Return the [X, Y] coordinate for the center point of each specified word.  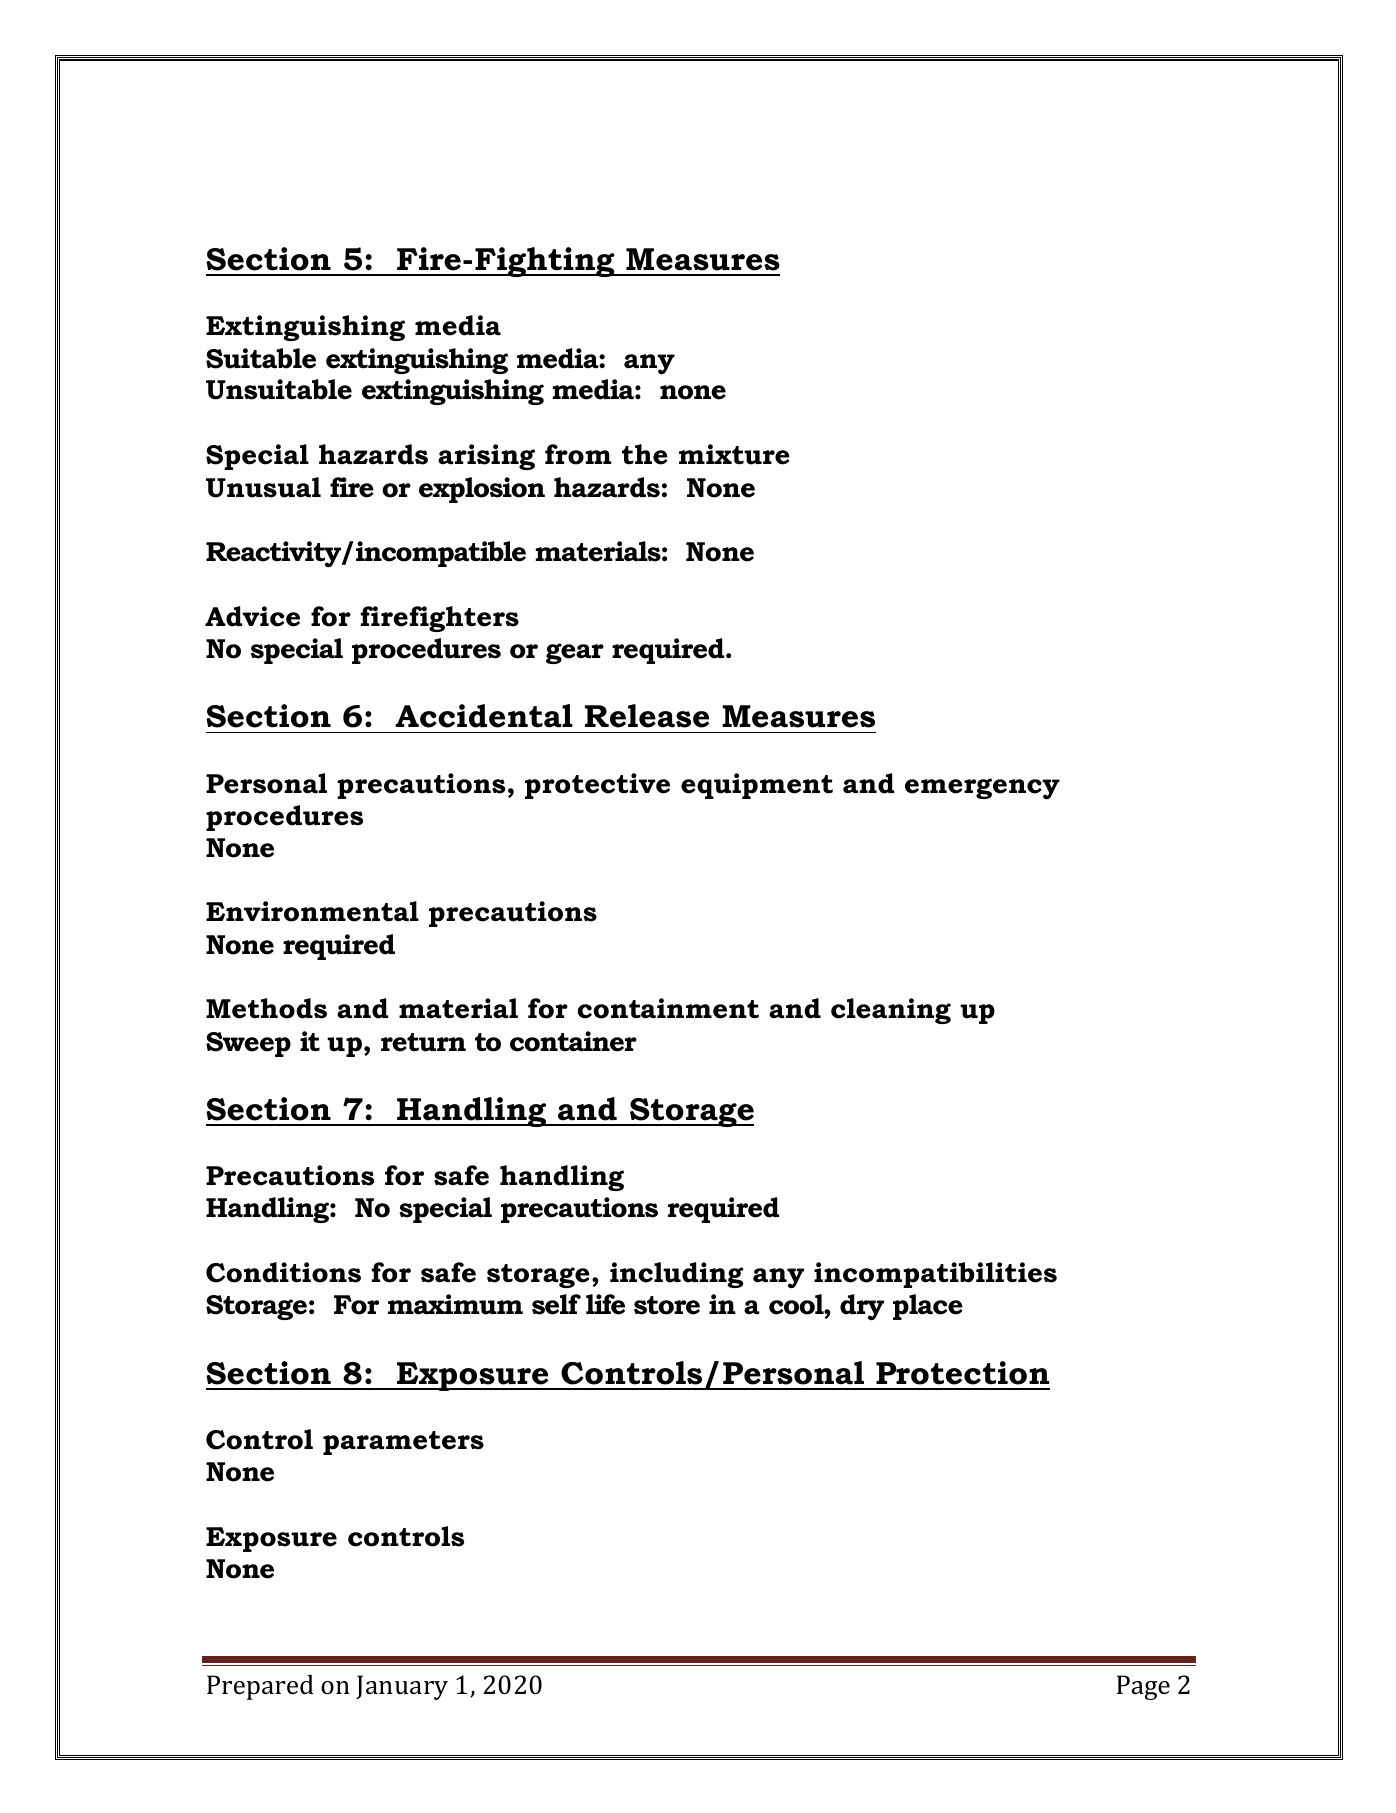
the [645, 454]
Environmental [312, 911]
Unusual [263, 487]
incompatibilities [935, 1275]
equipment [757, 786]
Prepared [260, 1687]
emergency [982, 789]
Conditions [283, 1272]
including [676, 1275]
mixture [734, 454]
